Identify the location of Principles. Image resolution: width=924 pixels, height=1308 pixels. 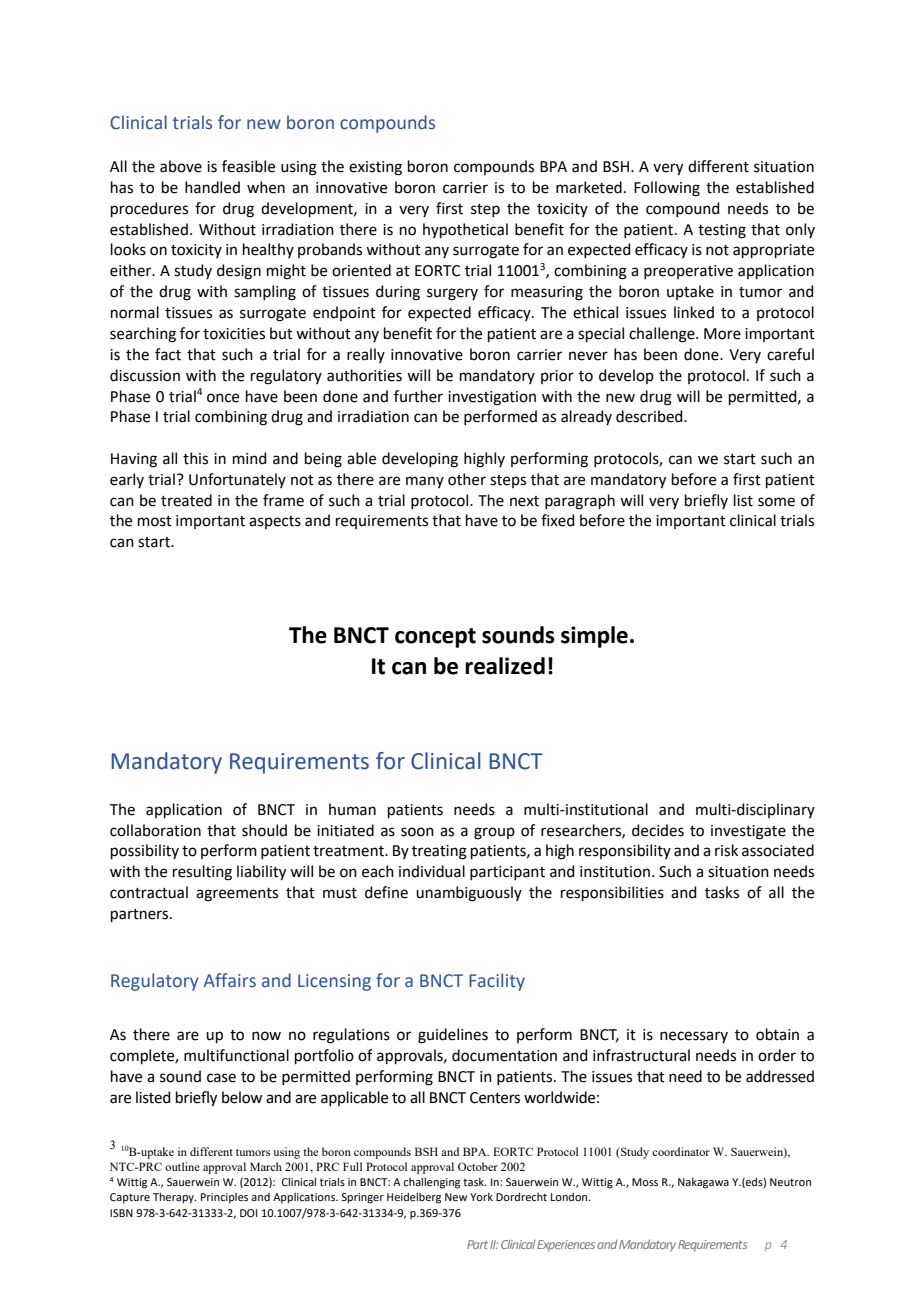
(224, 1198).
